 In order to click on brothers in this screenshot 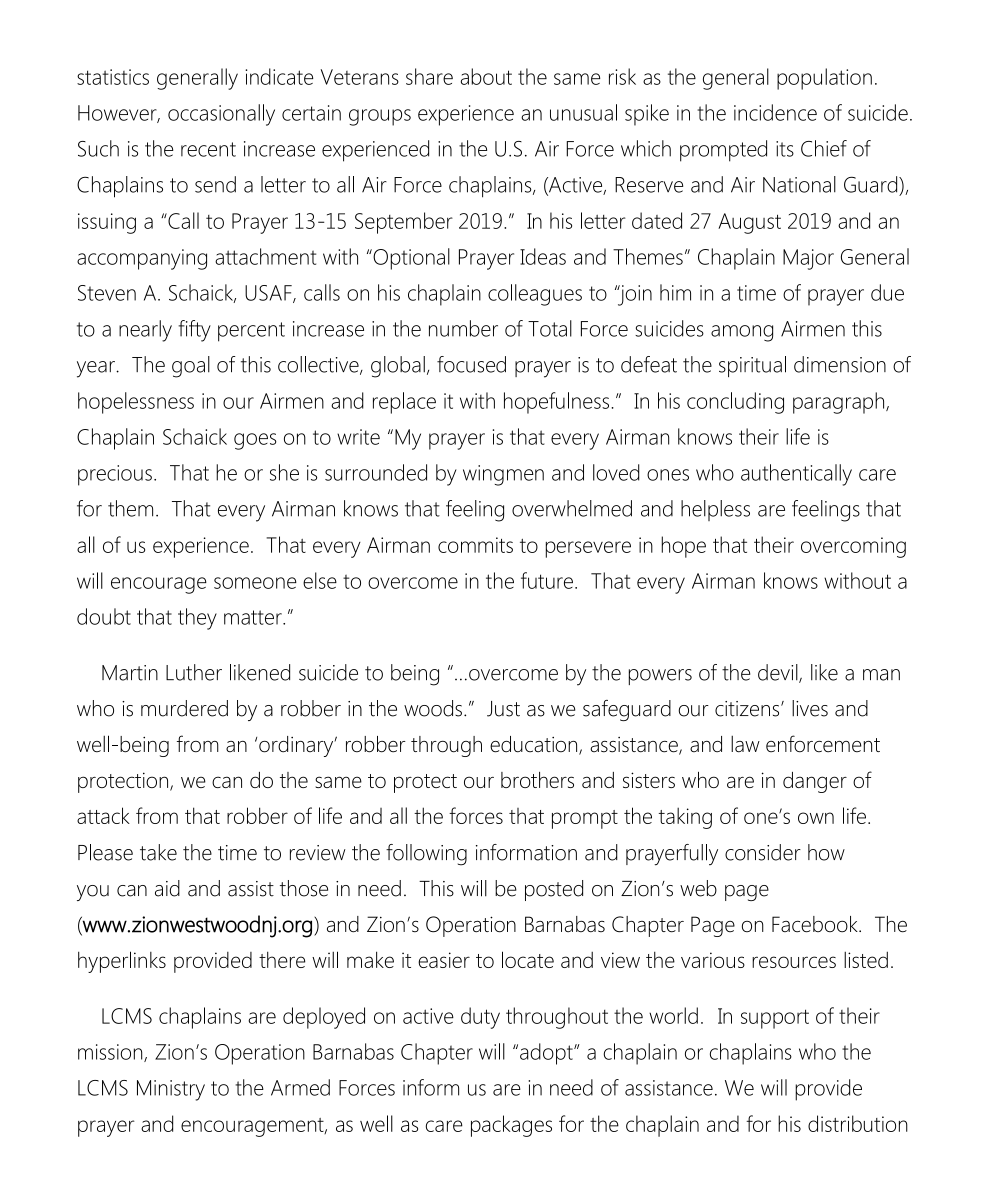, I will do `click(537, 780)`.
